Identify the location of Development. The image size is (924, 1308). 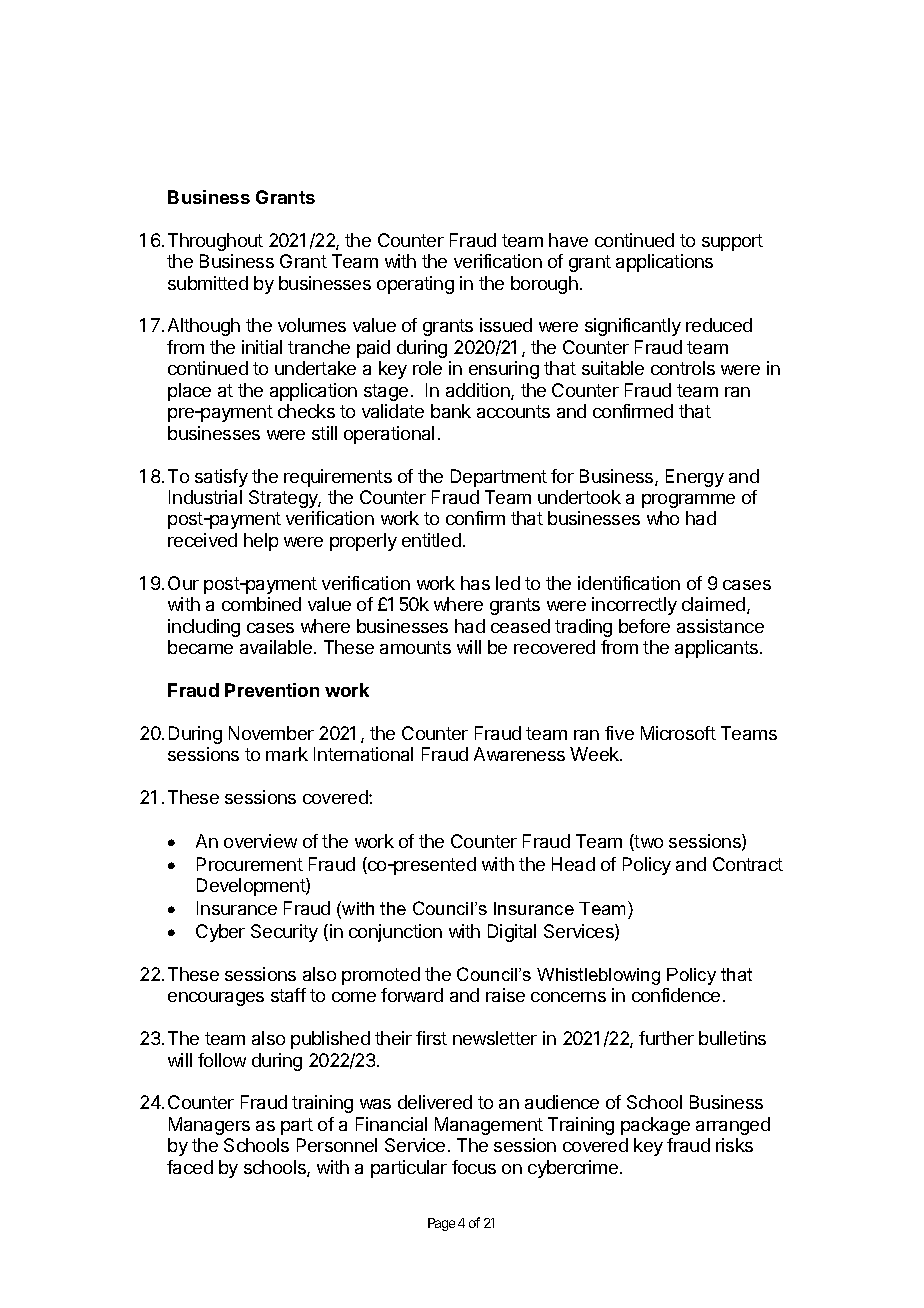
(252, 887).
